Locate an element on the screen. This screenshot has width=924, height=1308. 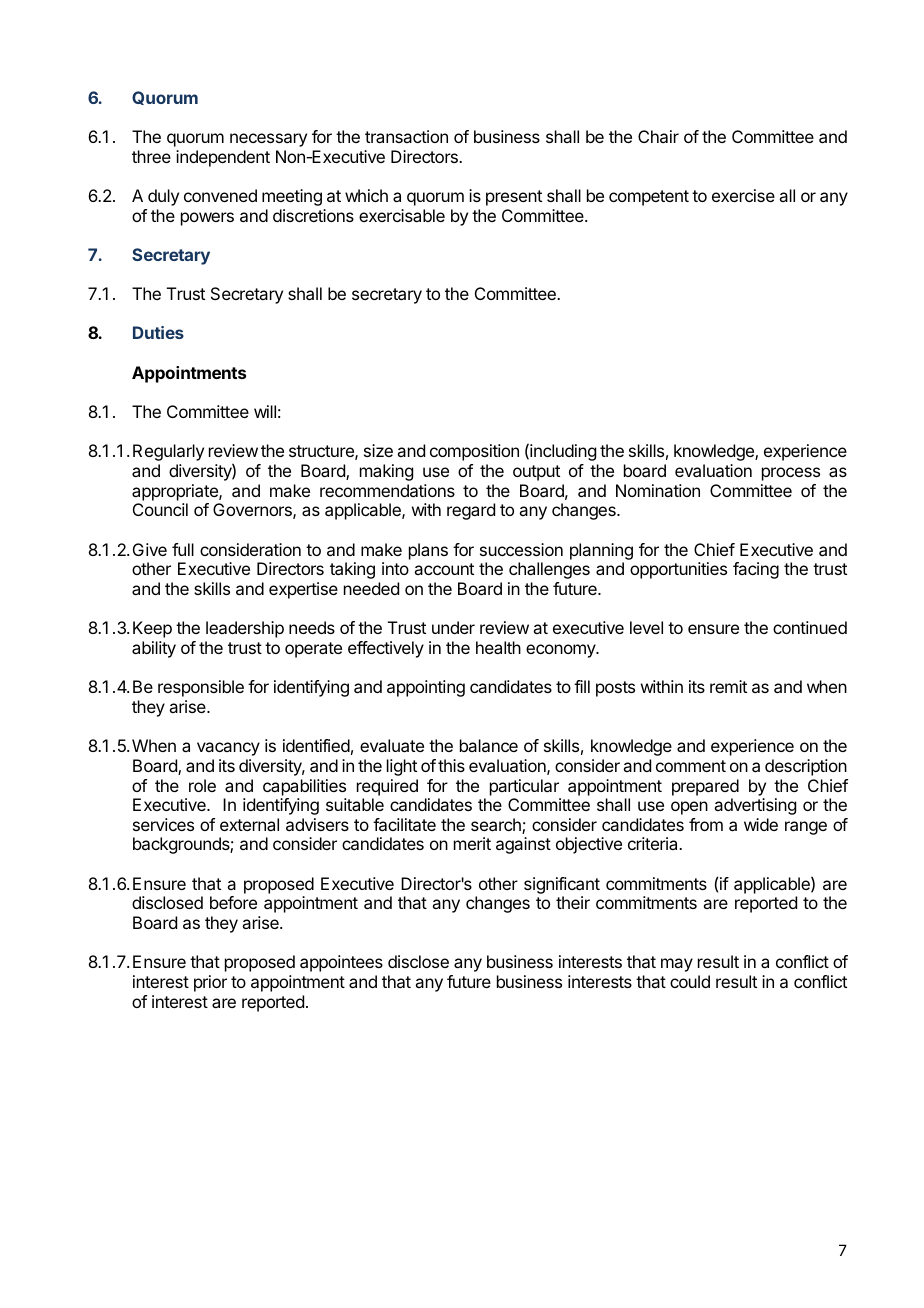
independent is located at coordinates (223, 158).
